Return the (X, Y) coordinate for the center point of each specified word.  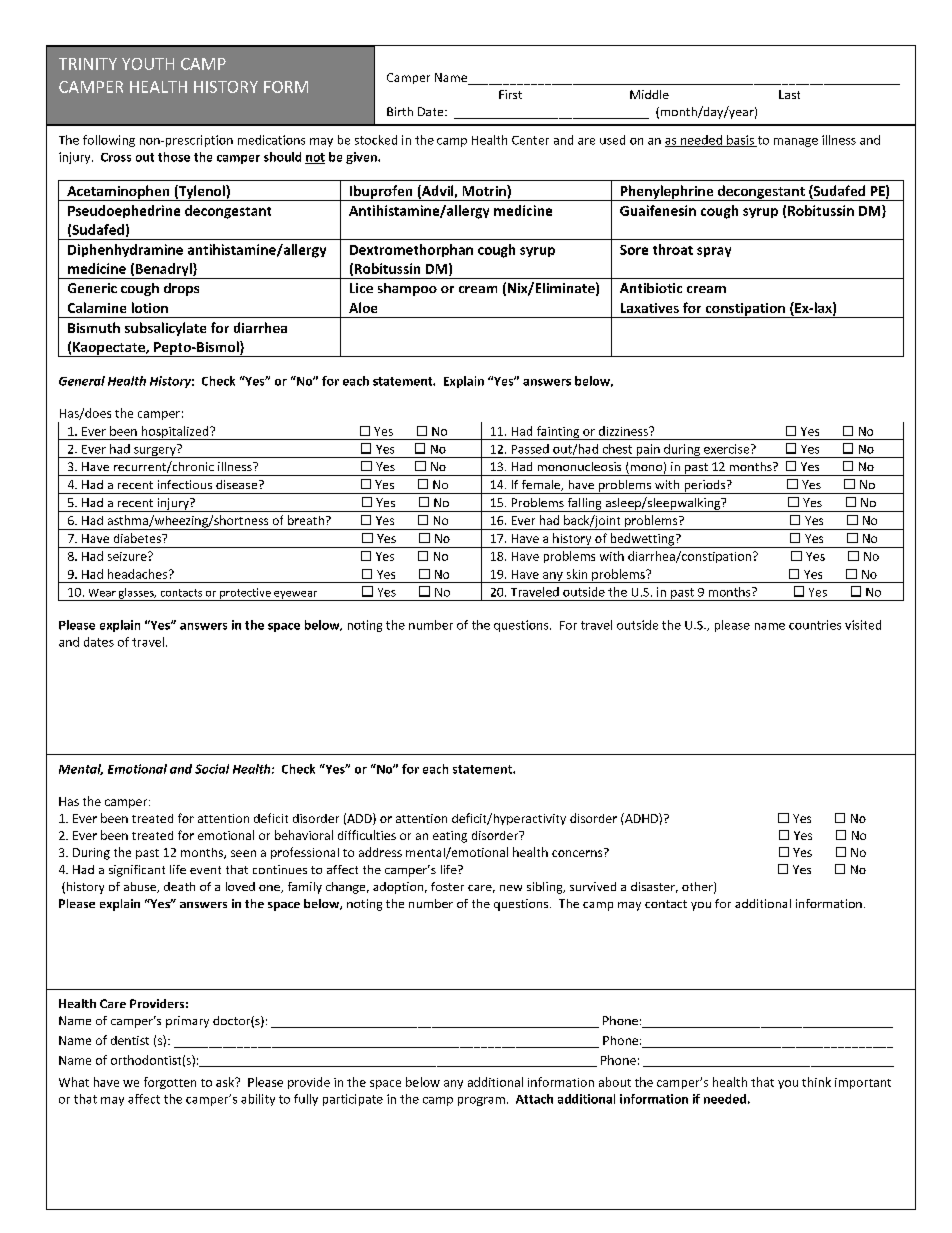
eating (450, 837)
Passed (530, 449)
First (510, 94)
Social (212, 769)
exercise (728, 449)
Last (789, 94)
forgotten (170, 1083)
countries (815, 625)
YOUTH (148, 64)
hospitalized (175, 433)
